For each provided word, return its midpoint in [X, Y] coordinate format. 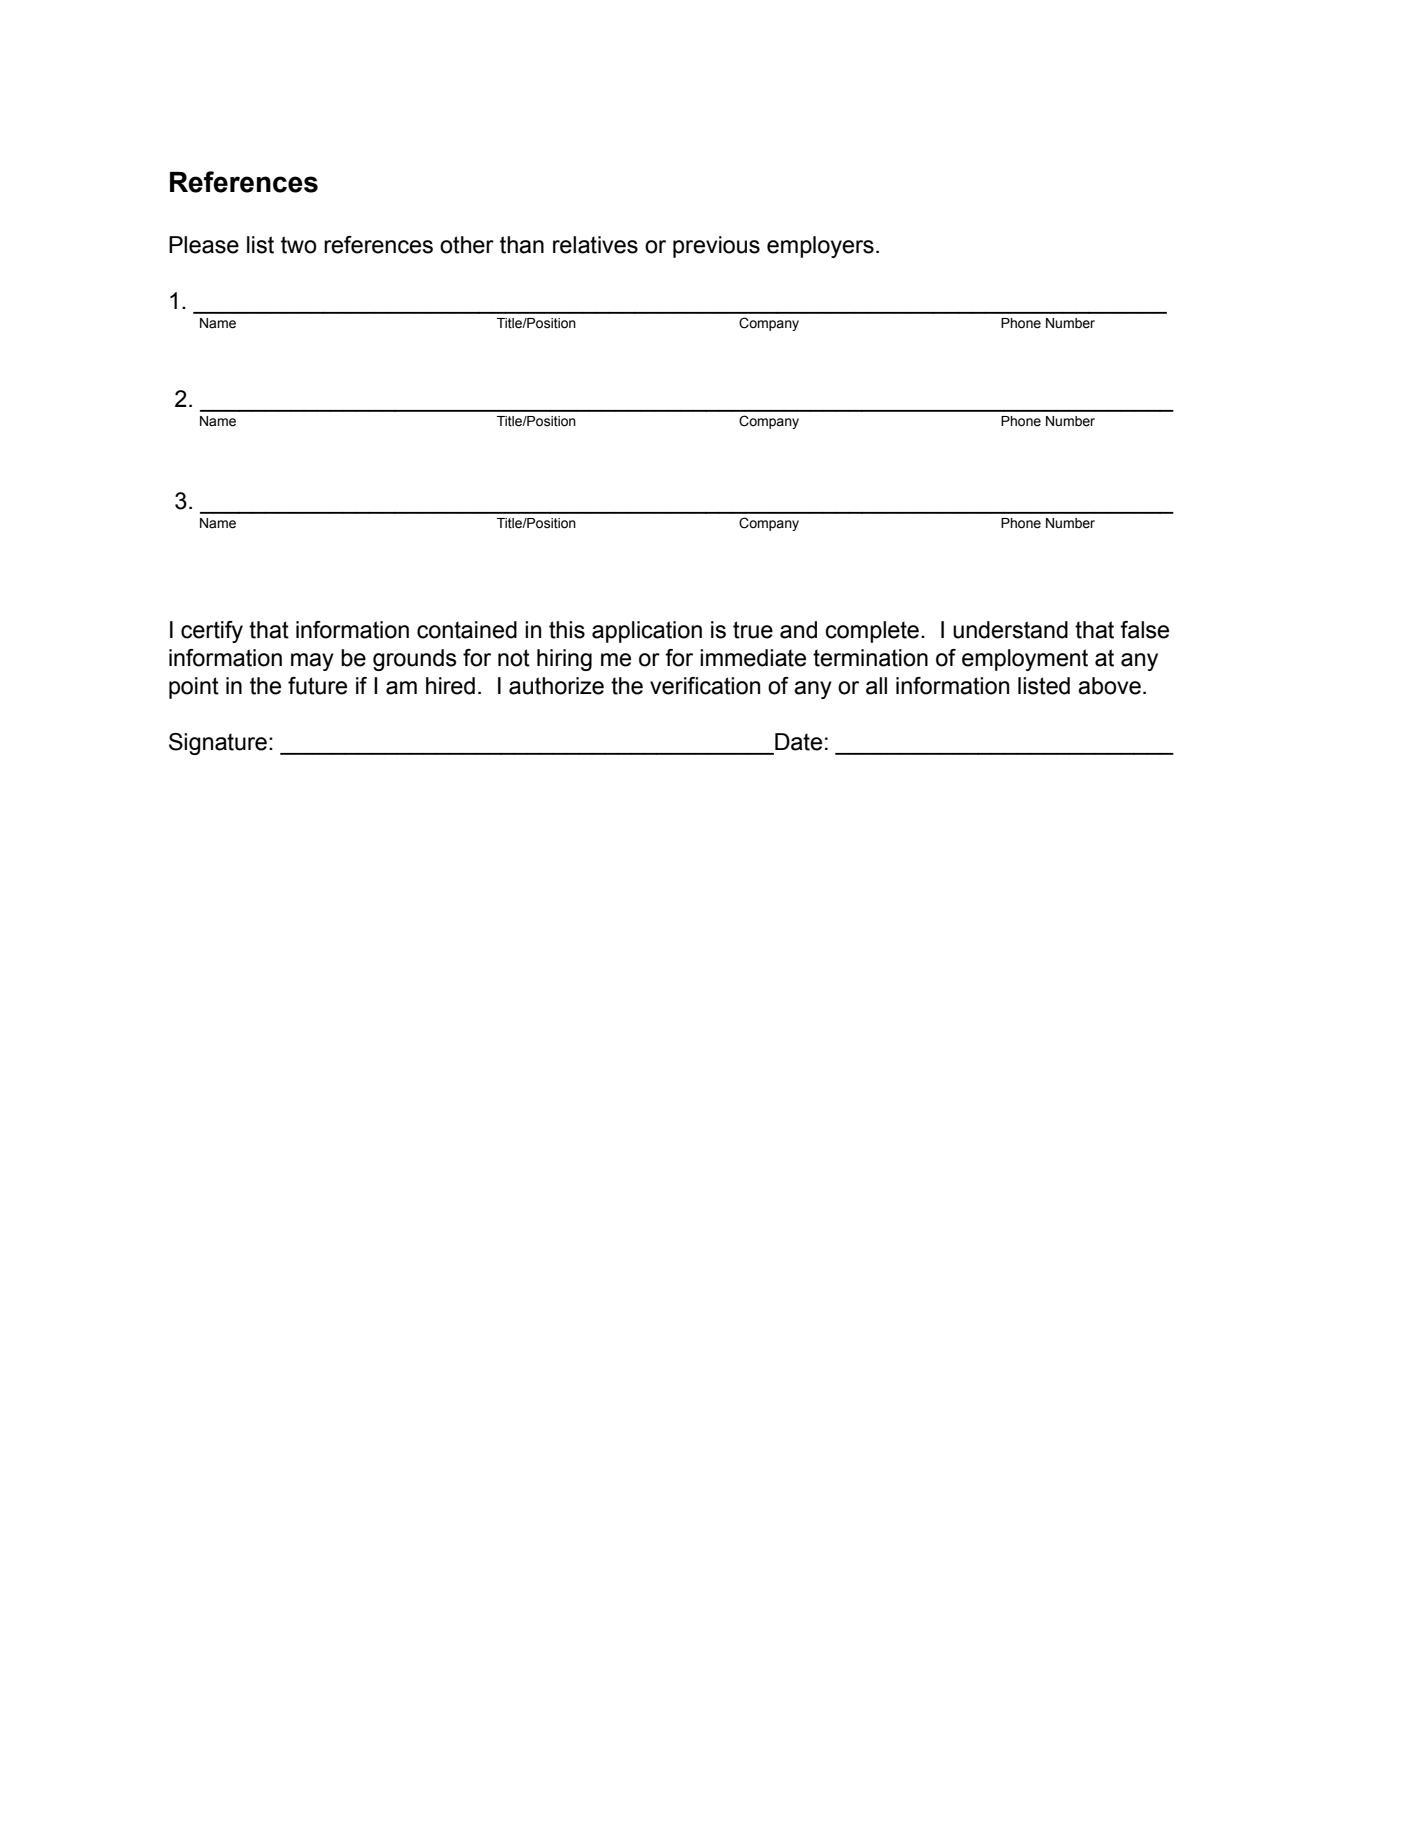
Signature [218, 744]
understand [1010, 630]
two [299, 245]
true [753, 630]
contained [467, 630]
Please [204, 245]
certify [212, 632]
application [647, 632]
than [522, 245]
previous [716, 247]
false [1144, 630]
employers [820, 247]
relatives [595, 245]
